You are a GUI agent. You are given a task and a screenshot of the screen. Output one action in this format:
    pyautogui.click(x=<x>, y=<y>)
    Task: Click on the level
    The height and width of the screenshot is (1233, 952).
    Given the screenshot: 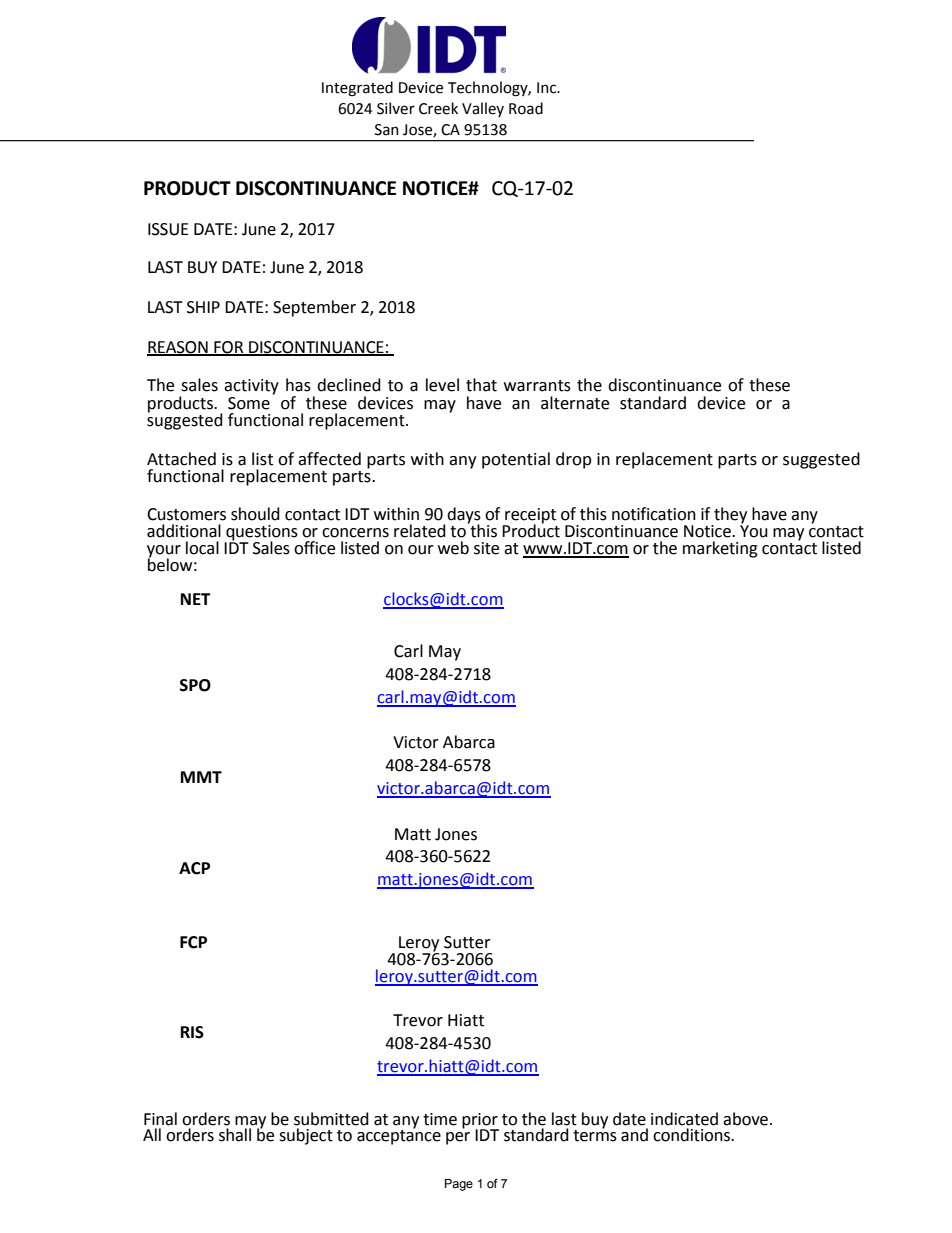 What is the action you would take?
    pyautogui.click(x=442, y=385)
